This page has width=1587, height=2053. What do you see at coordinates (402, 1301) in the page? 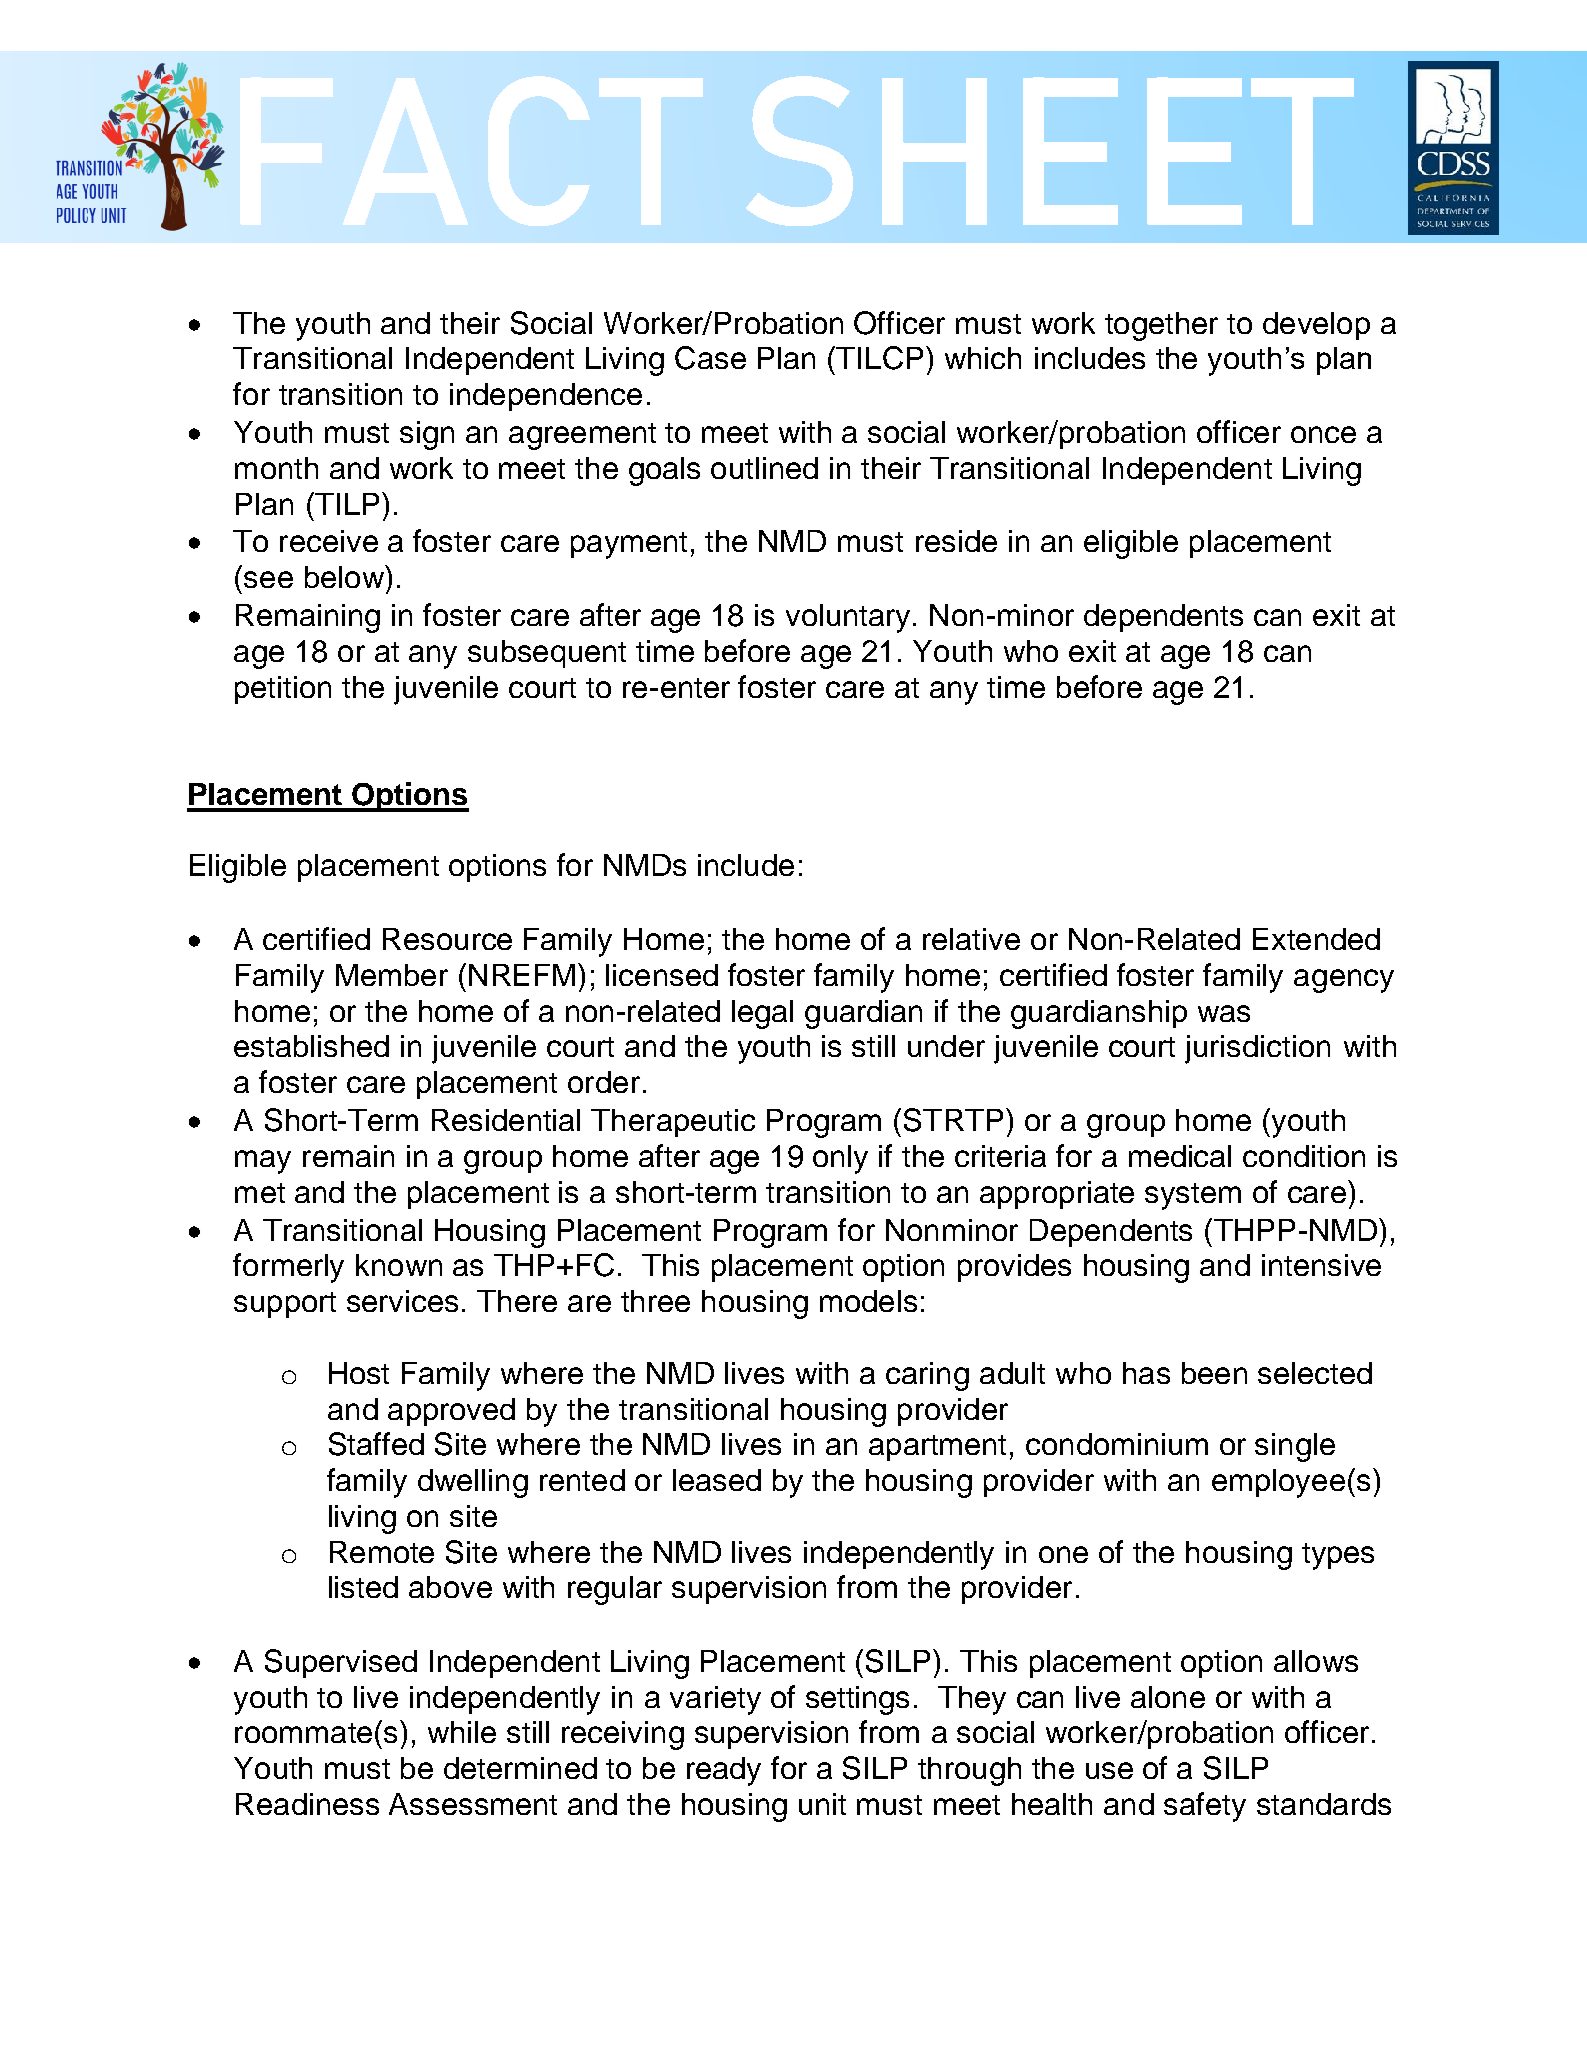
I see `services` at bounding box center [402, 1301].
